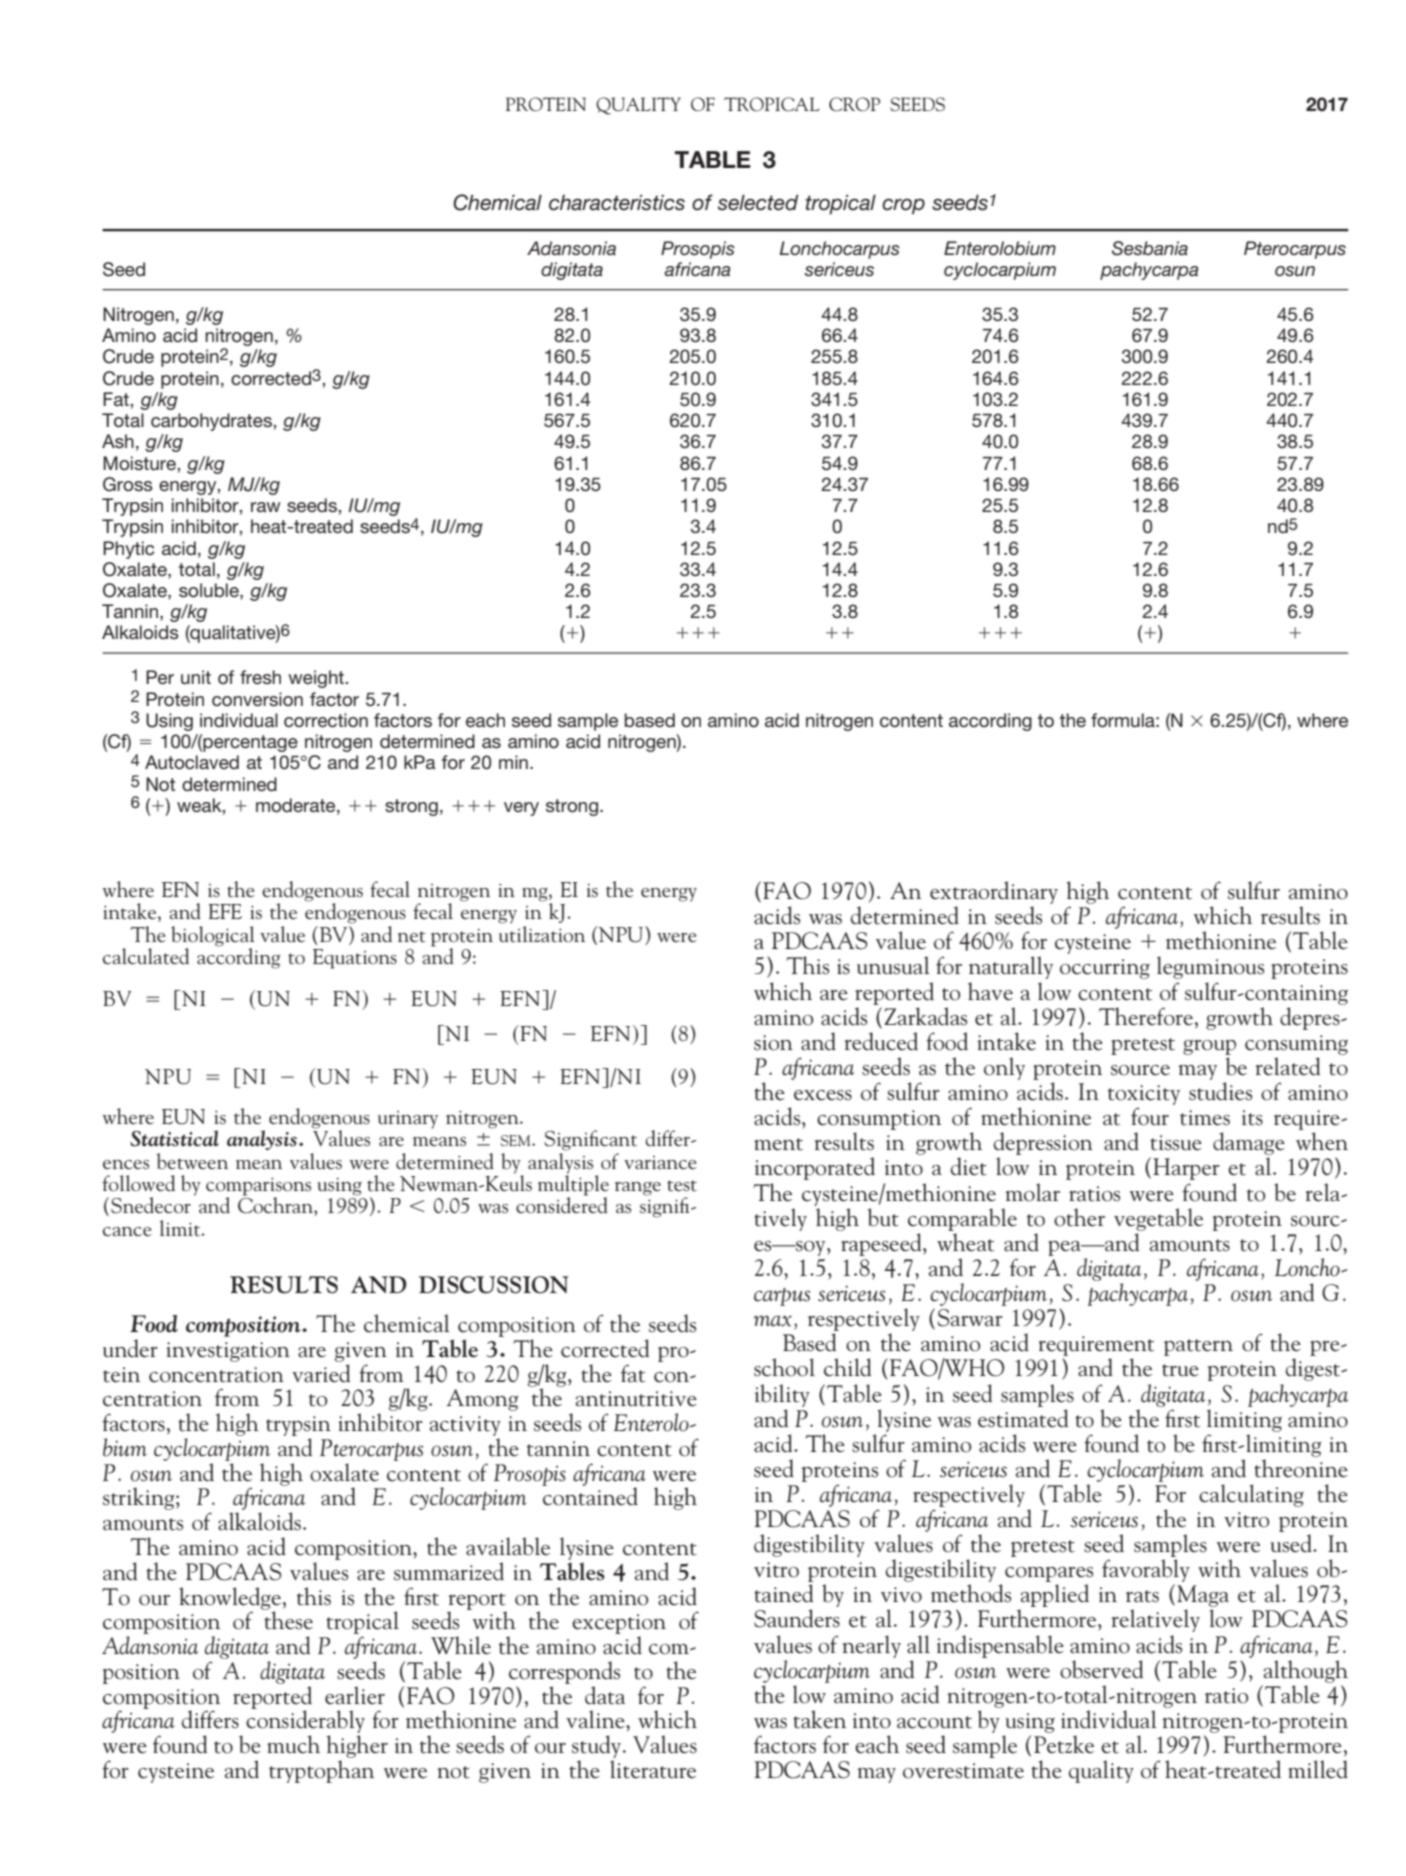 Image resolution: width=1406 pixels, height=1876 pixels. I want to click on characteristics, so click(617, 203).
